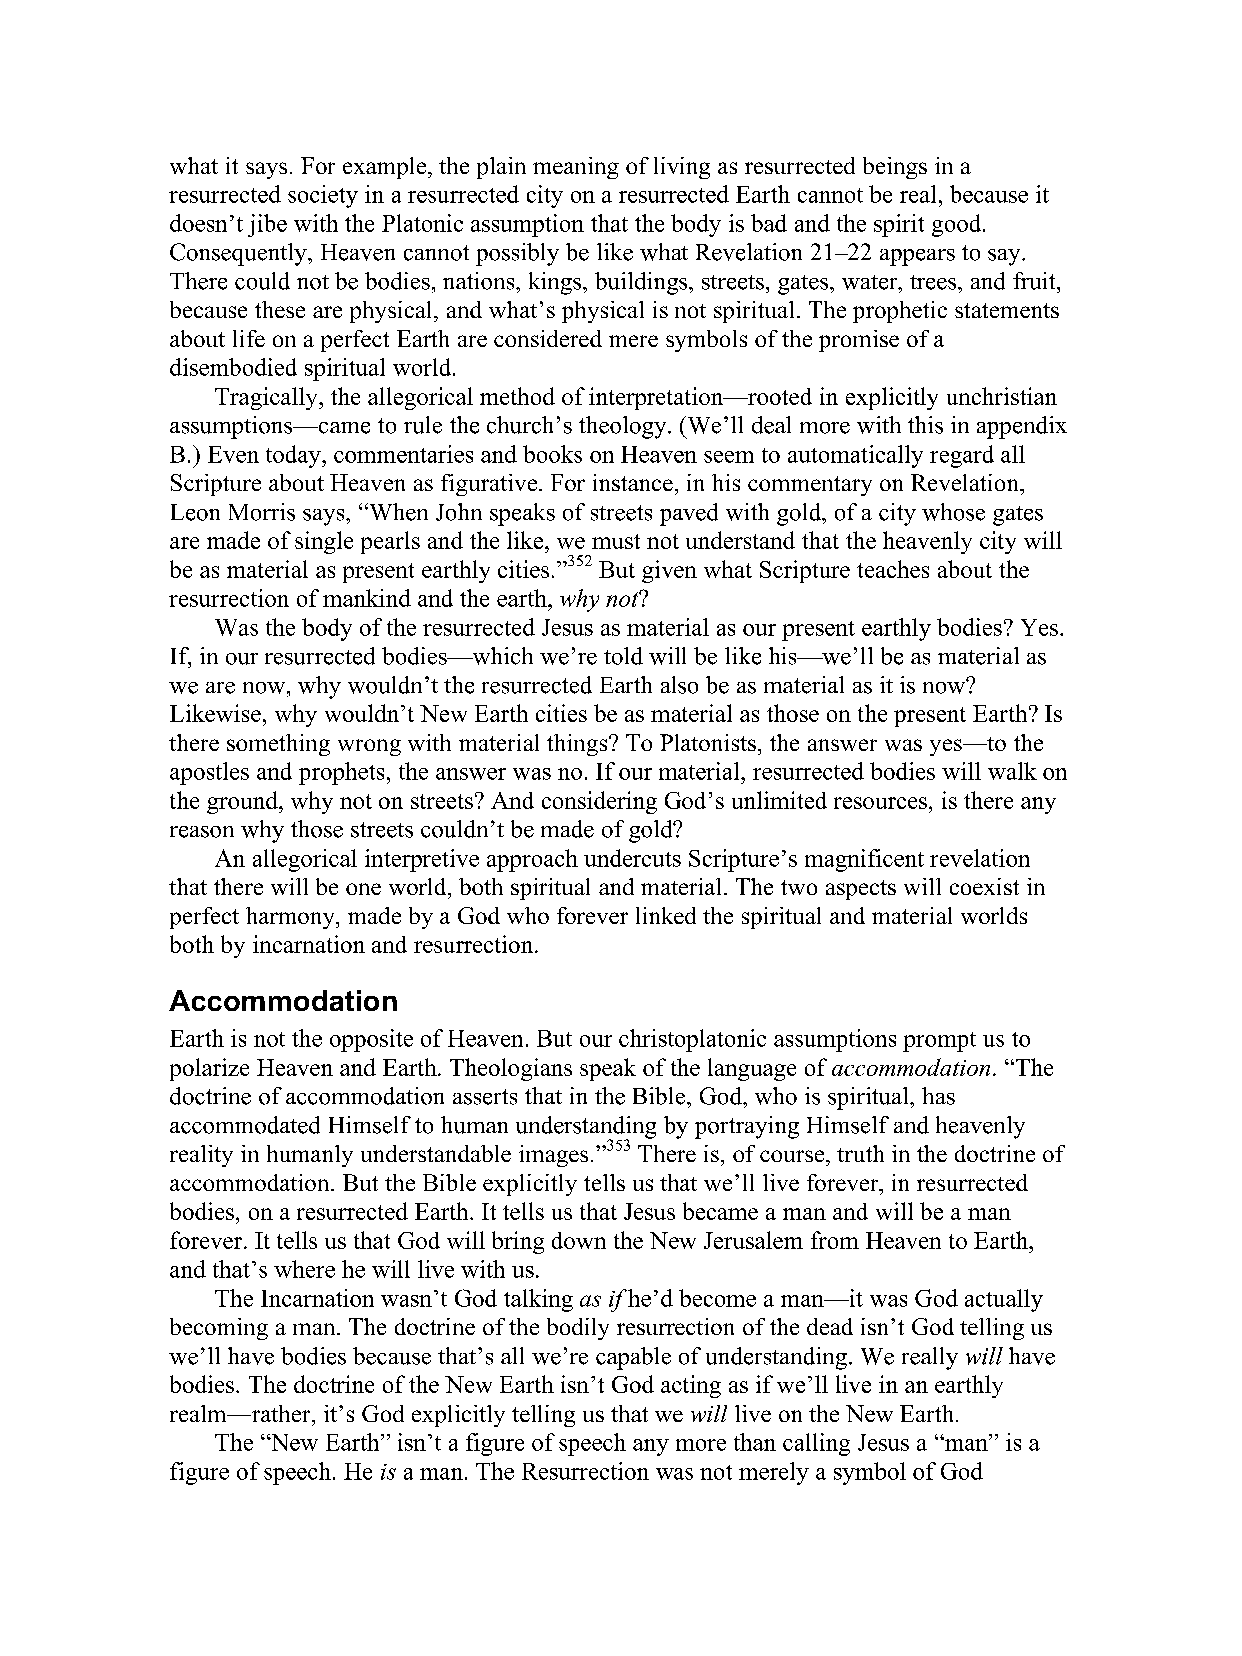 The width and height of the document is (1242, 1656). What do you see at coordinates (958, 225) in the document?
I see `good` at bounding box center [958, 225].
